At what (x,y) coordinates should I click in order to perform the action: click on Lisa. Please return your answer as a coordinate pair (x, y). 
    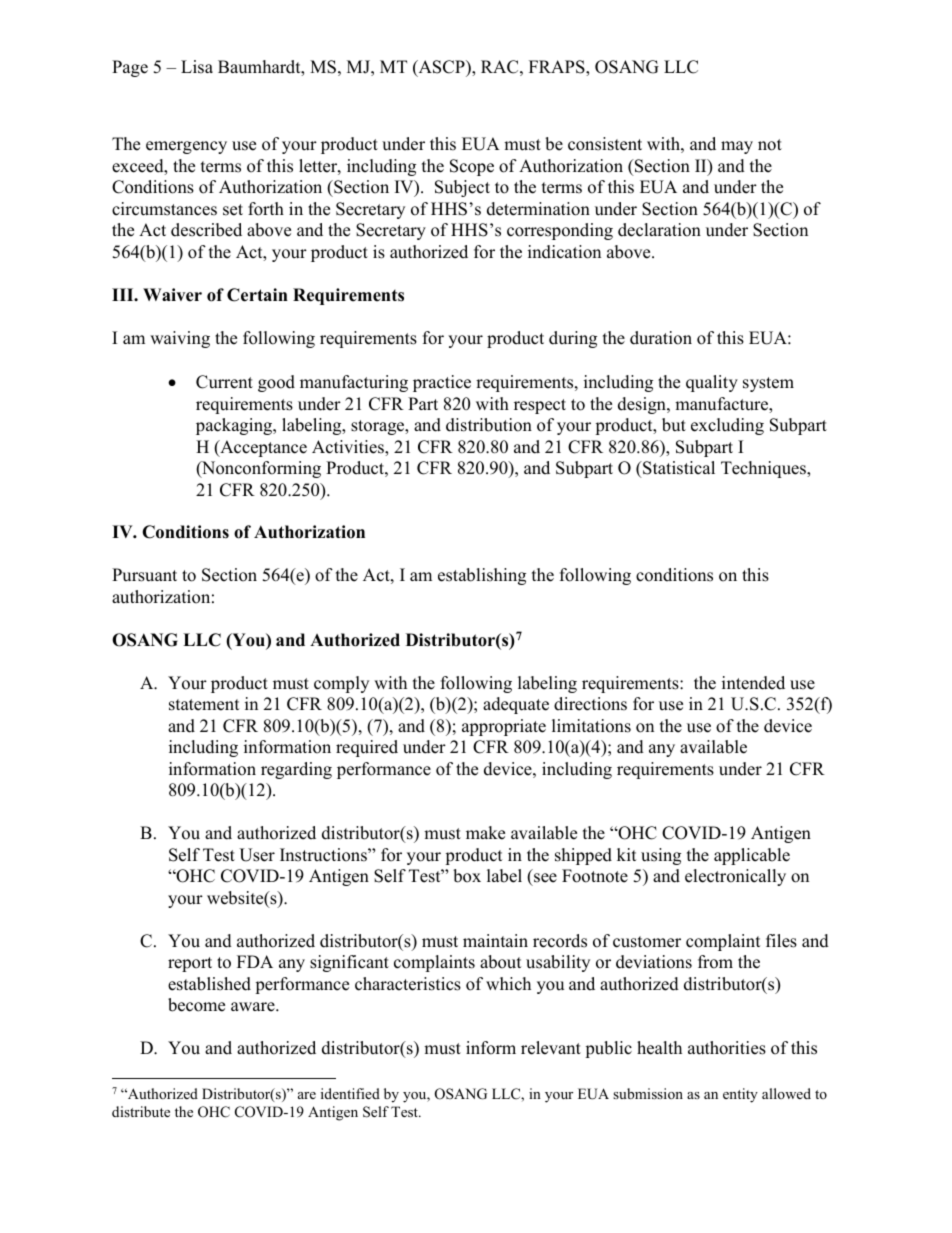
    Looking at the image, I should click on (197, 67).
